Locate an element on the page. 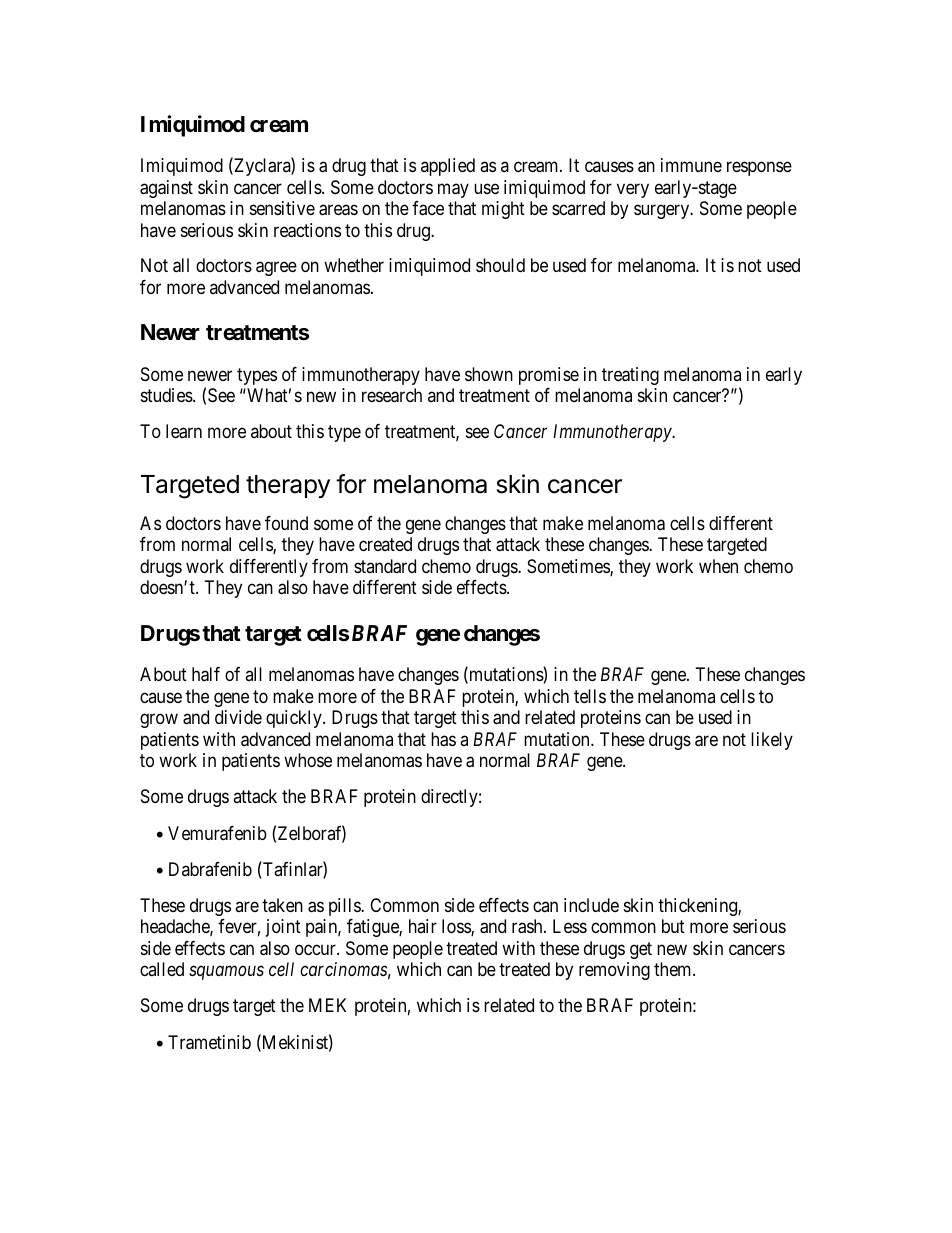  them is located at coordinates (674, 969).
